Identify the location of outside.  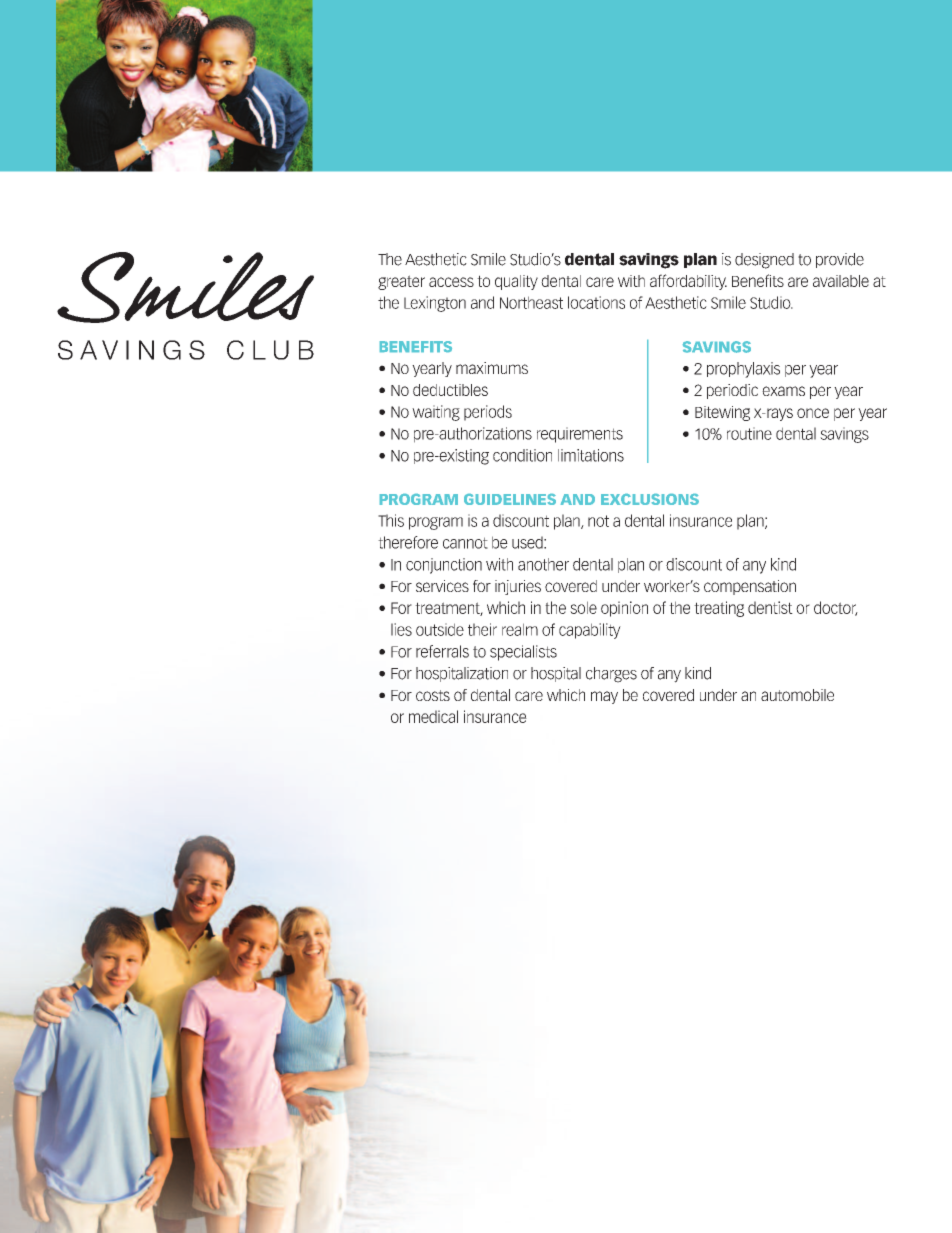
(440, 629).
